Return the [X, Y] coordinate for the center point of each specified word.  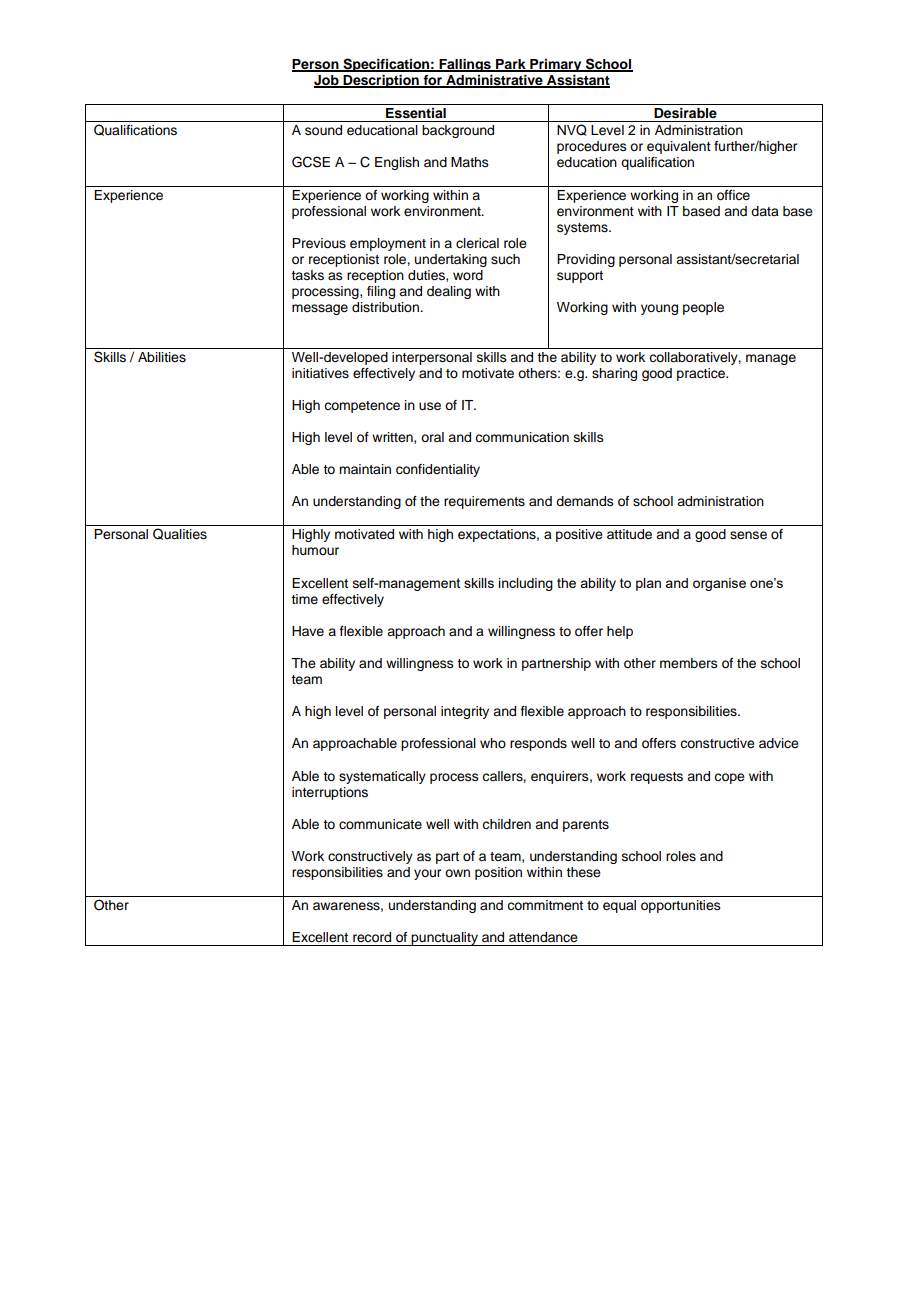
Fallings [465, 65]
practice [702, 374]
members [689, 663]
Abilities [162, 357]
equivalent [679, 147]
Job [327, 81]
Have [308, 631]
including [525, 584]
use [430, 406]
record [372, 937]
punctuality [445, 939]
